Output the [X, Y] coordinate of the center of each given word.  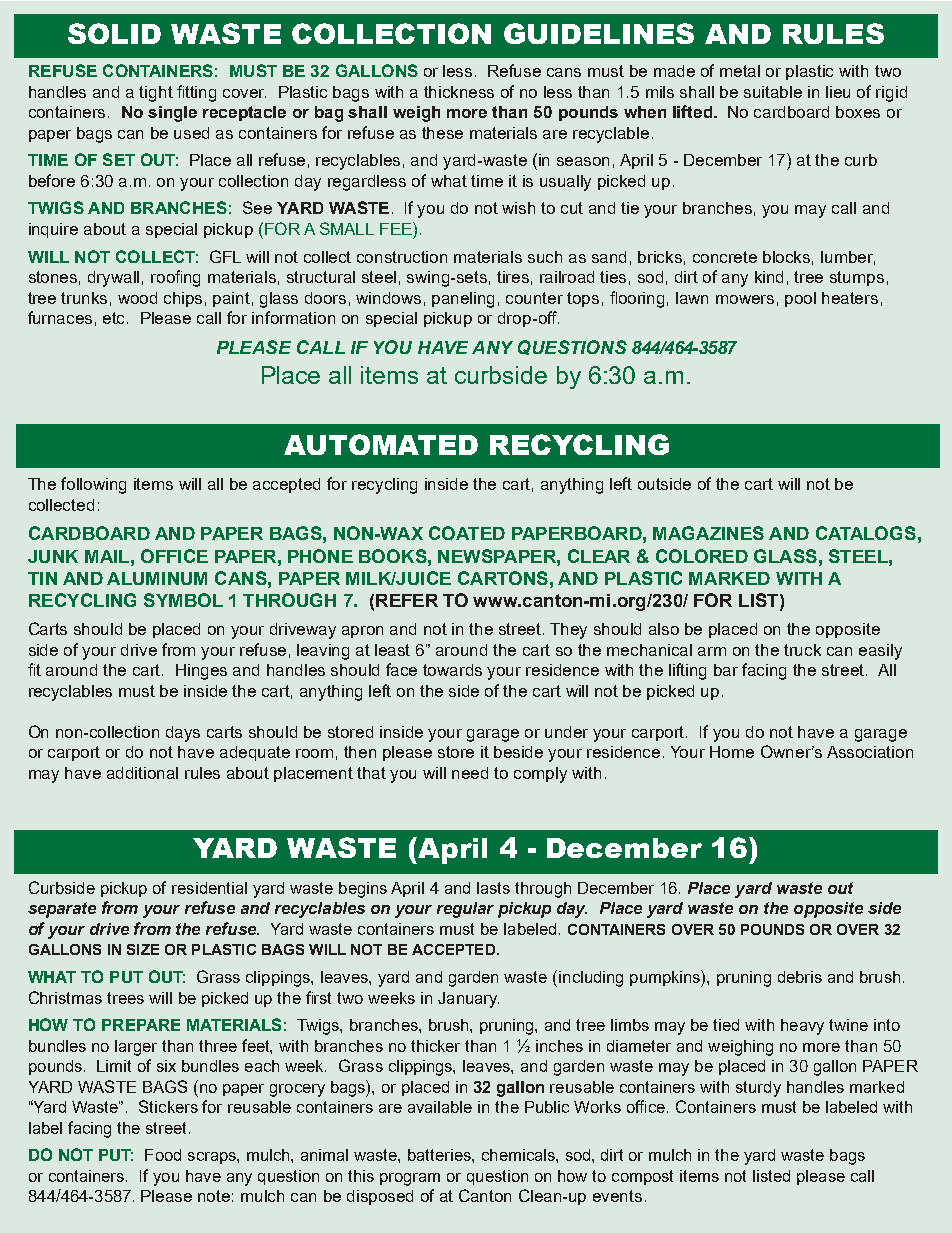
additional [142, 773]
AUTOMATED [381, 444]
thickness [459, 92]
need [470, 773]
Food [163, 1155]
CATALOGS [866, 533]
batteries [440, 1155]
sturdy [758, 1089]
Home [732, 752]
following [93, 485]
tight [156, 94]
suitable [773, 92]
